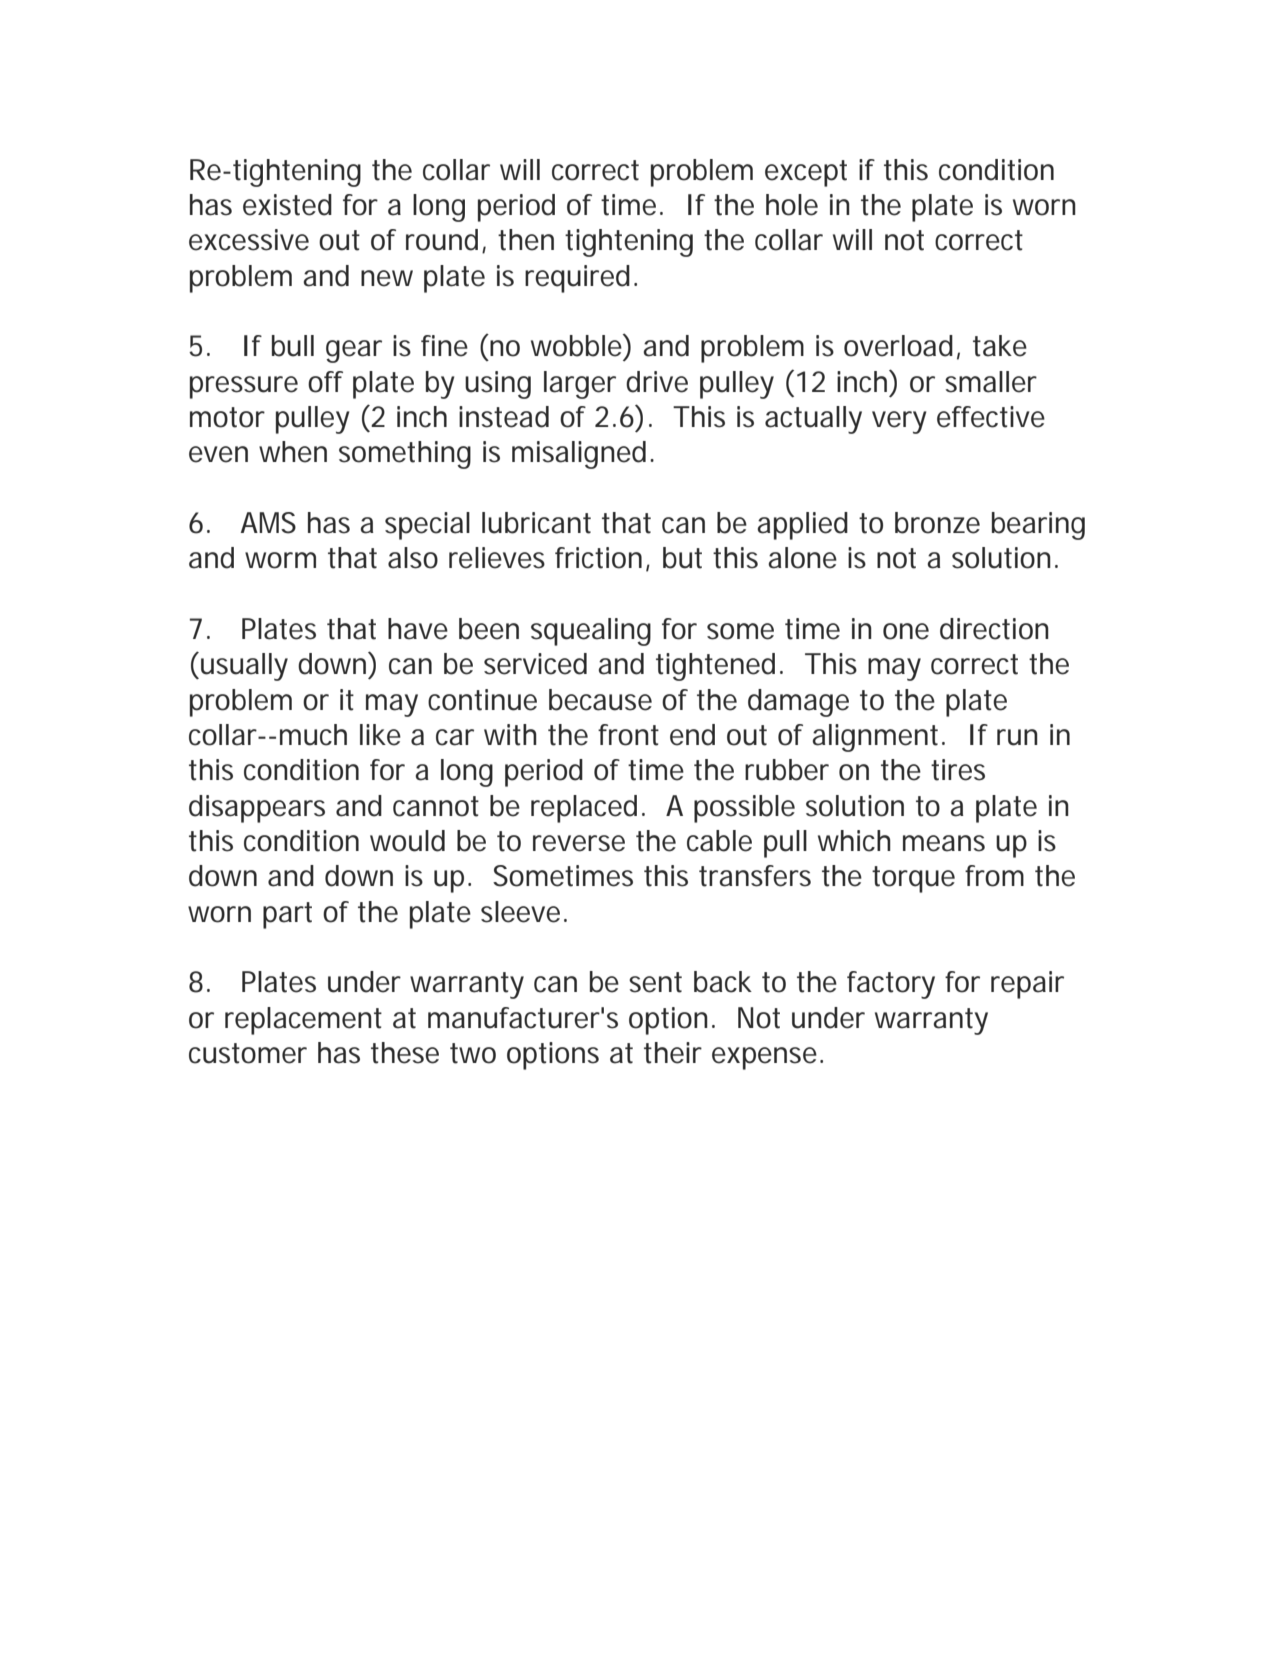 This image has height=1656, width=1280. I want to click on have, so click(418, 629).
